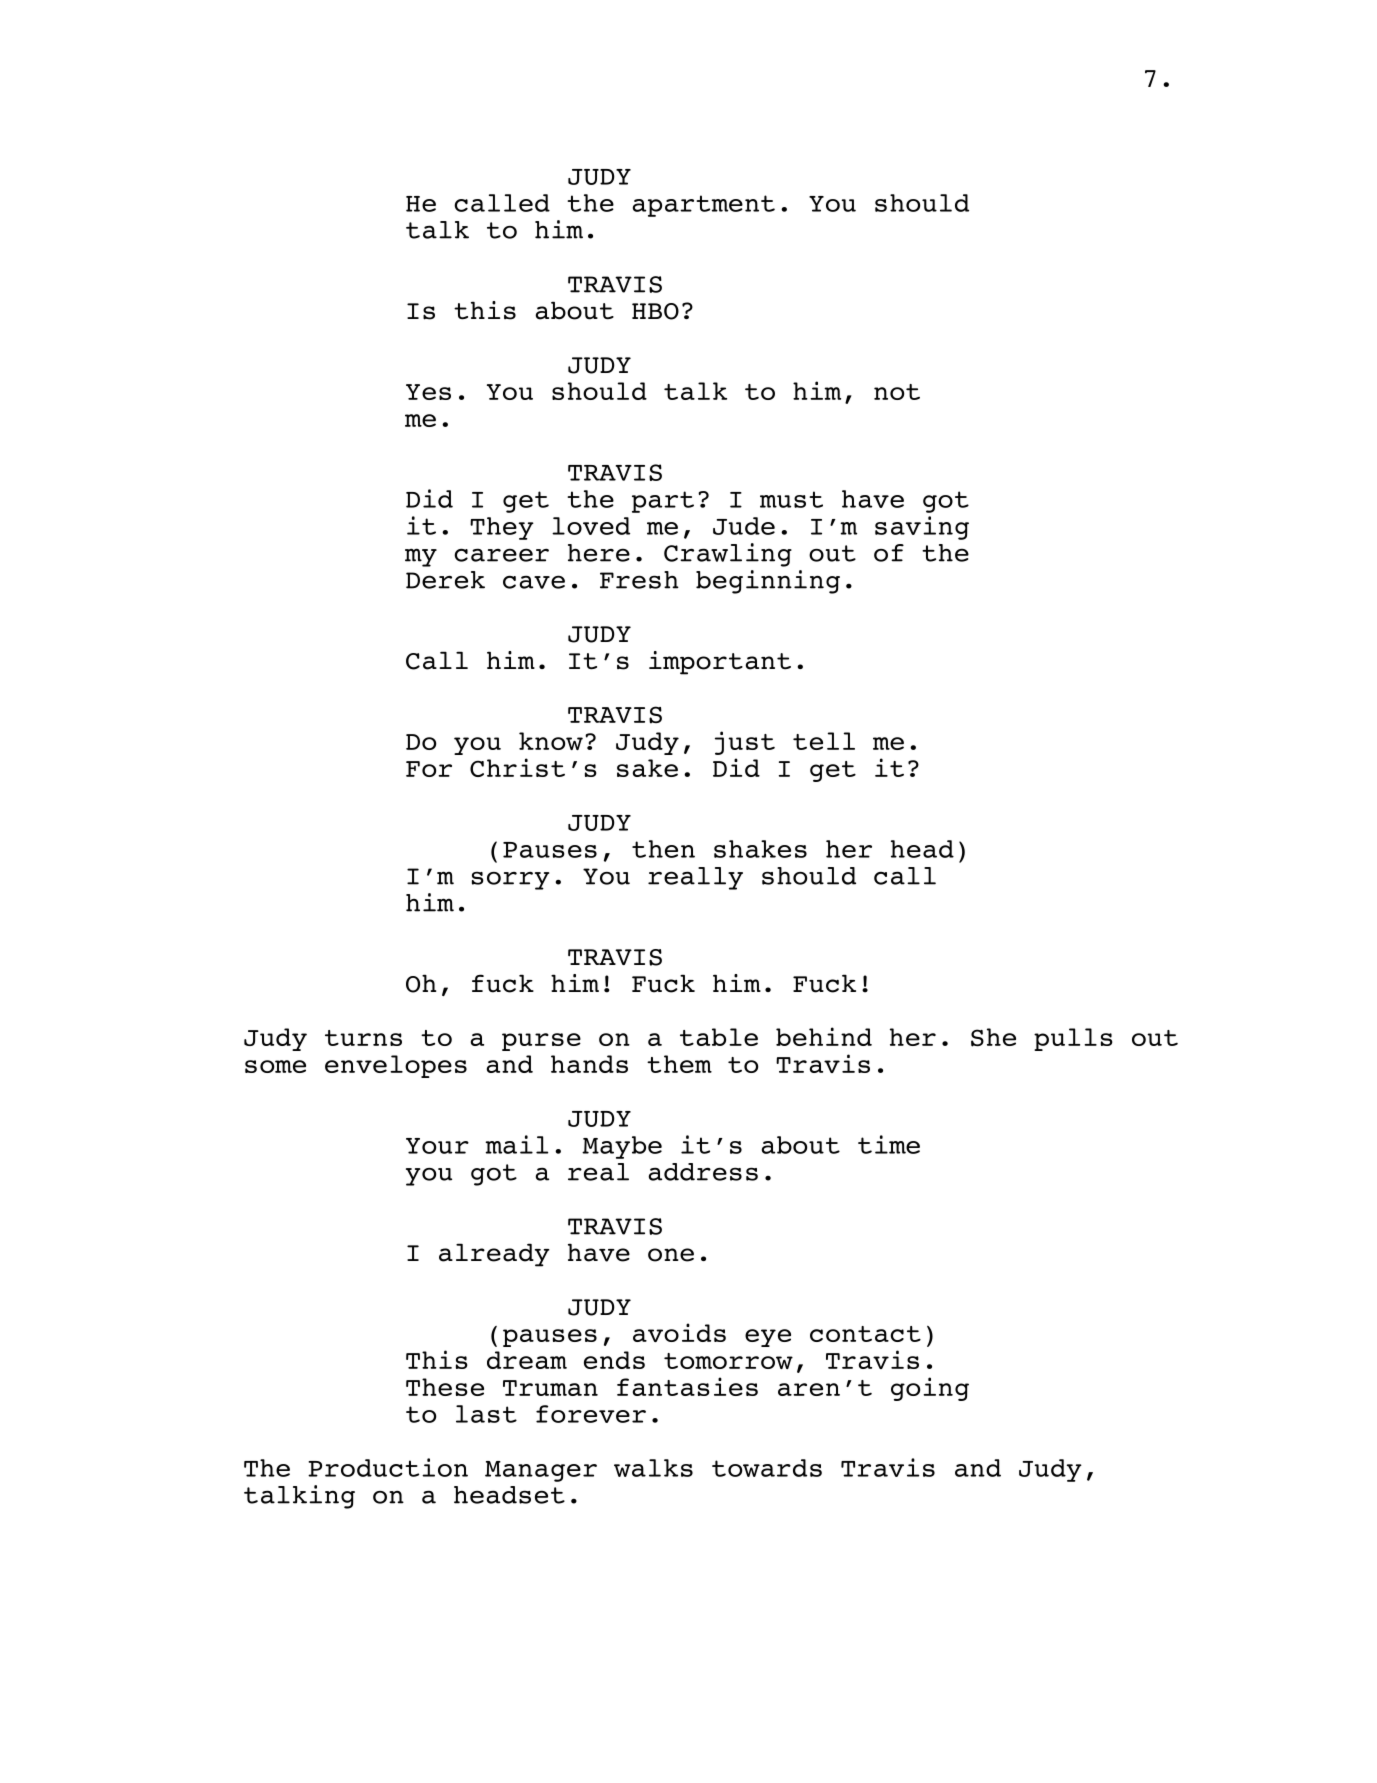  What do you see at coordinates (679, 1064) in the document?
I see `them` at bounding box center [679, 1064].
